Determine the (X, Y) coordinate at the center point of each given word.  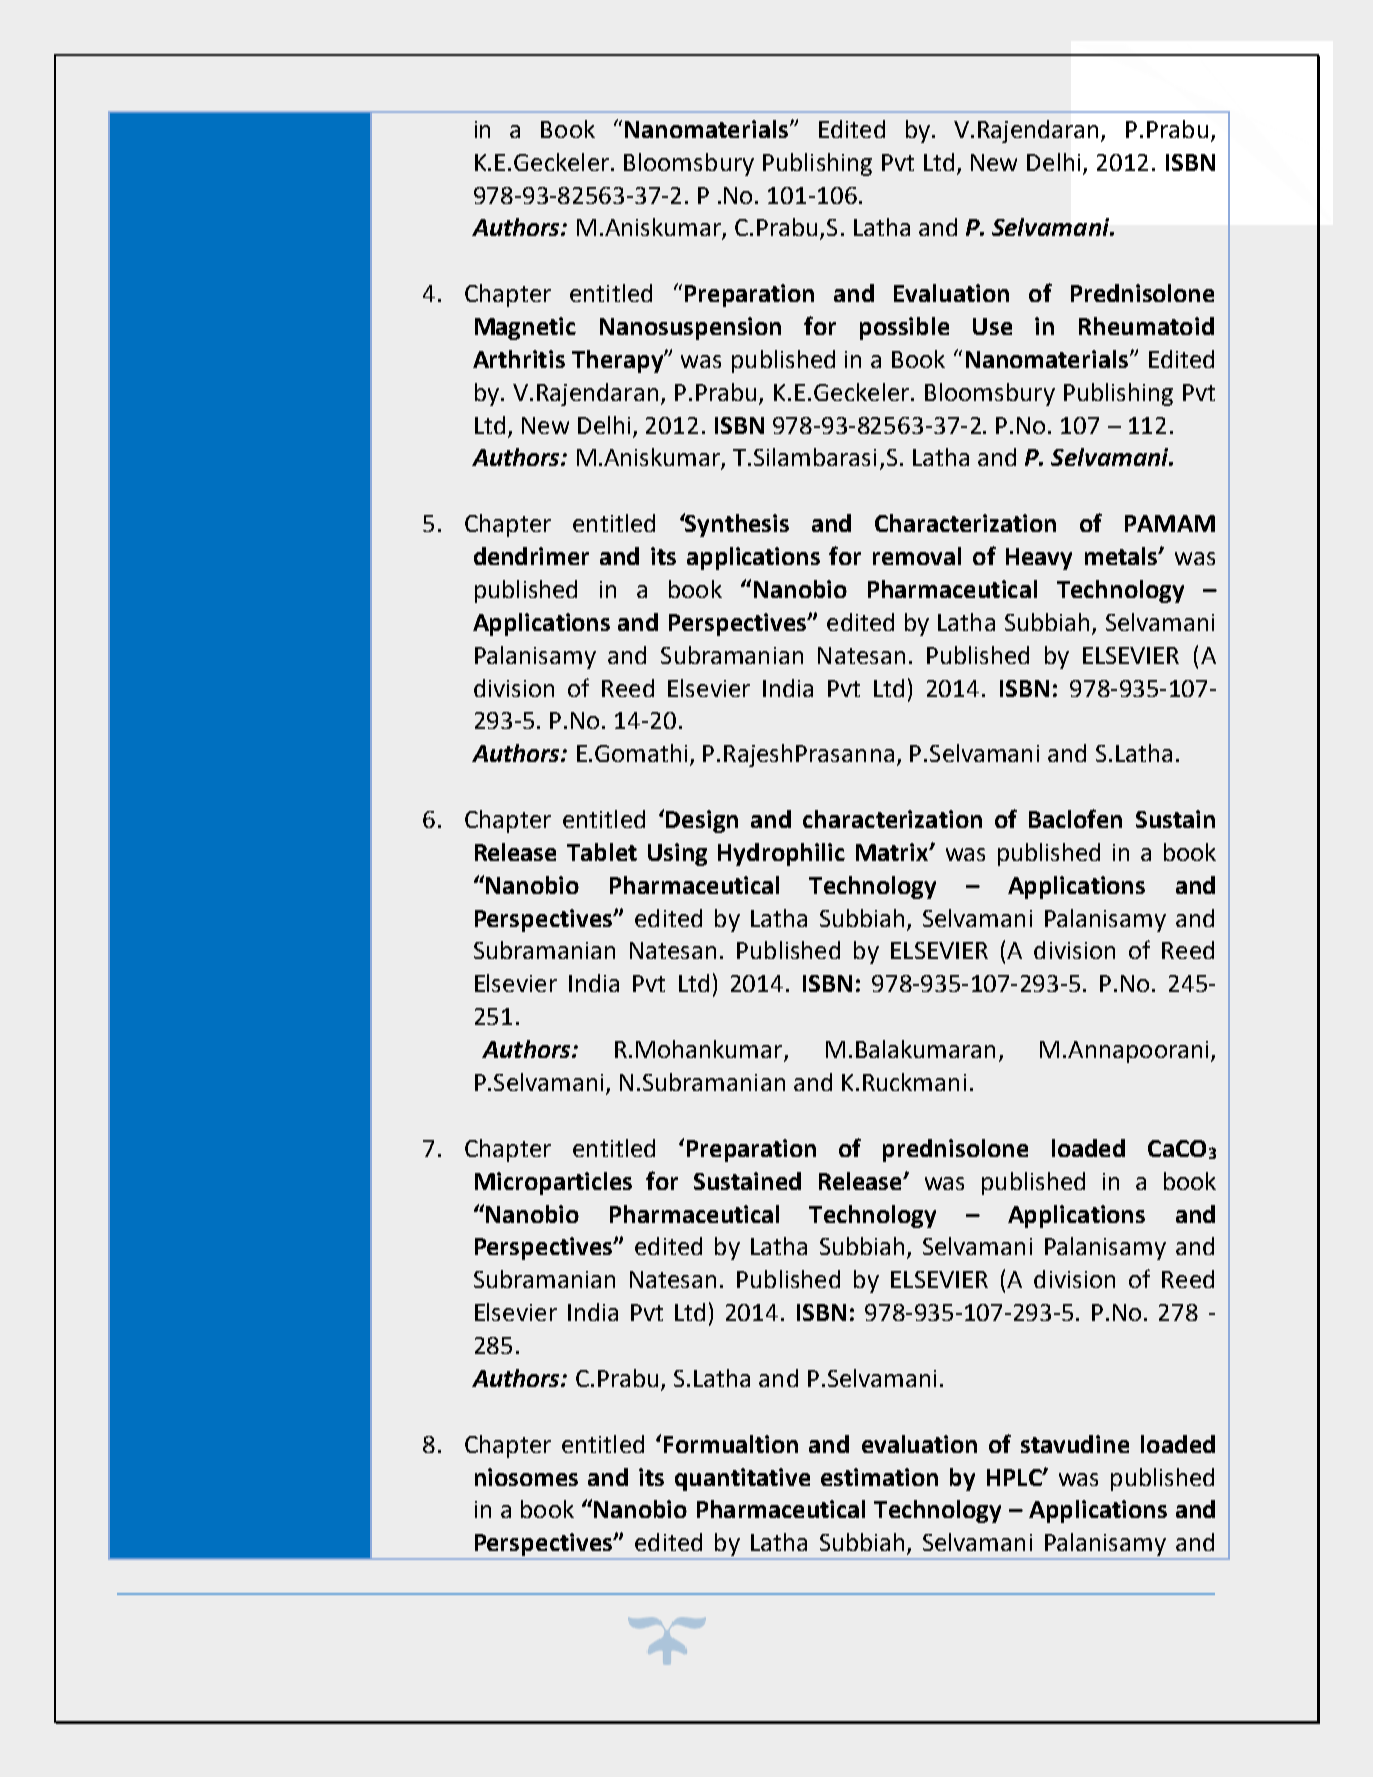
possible (904, 328)
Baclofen (1075, 818)
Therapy (618, 361)
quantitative (742, 1479)
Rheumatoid (1146, 326)
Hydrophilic (781, 854)
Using (677, 854)
